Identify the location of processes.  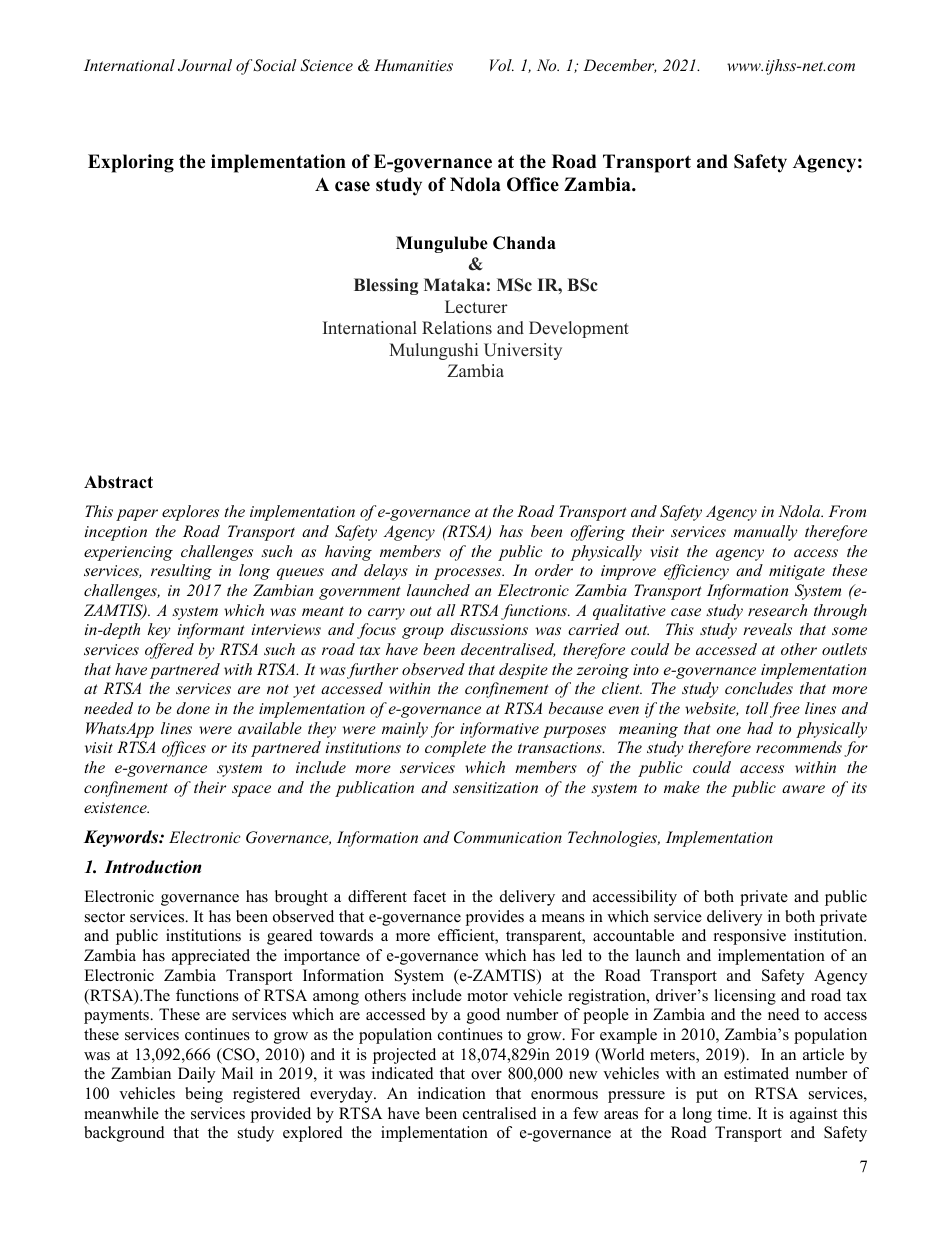
(469, 574).
